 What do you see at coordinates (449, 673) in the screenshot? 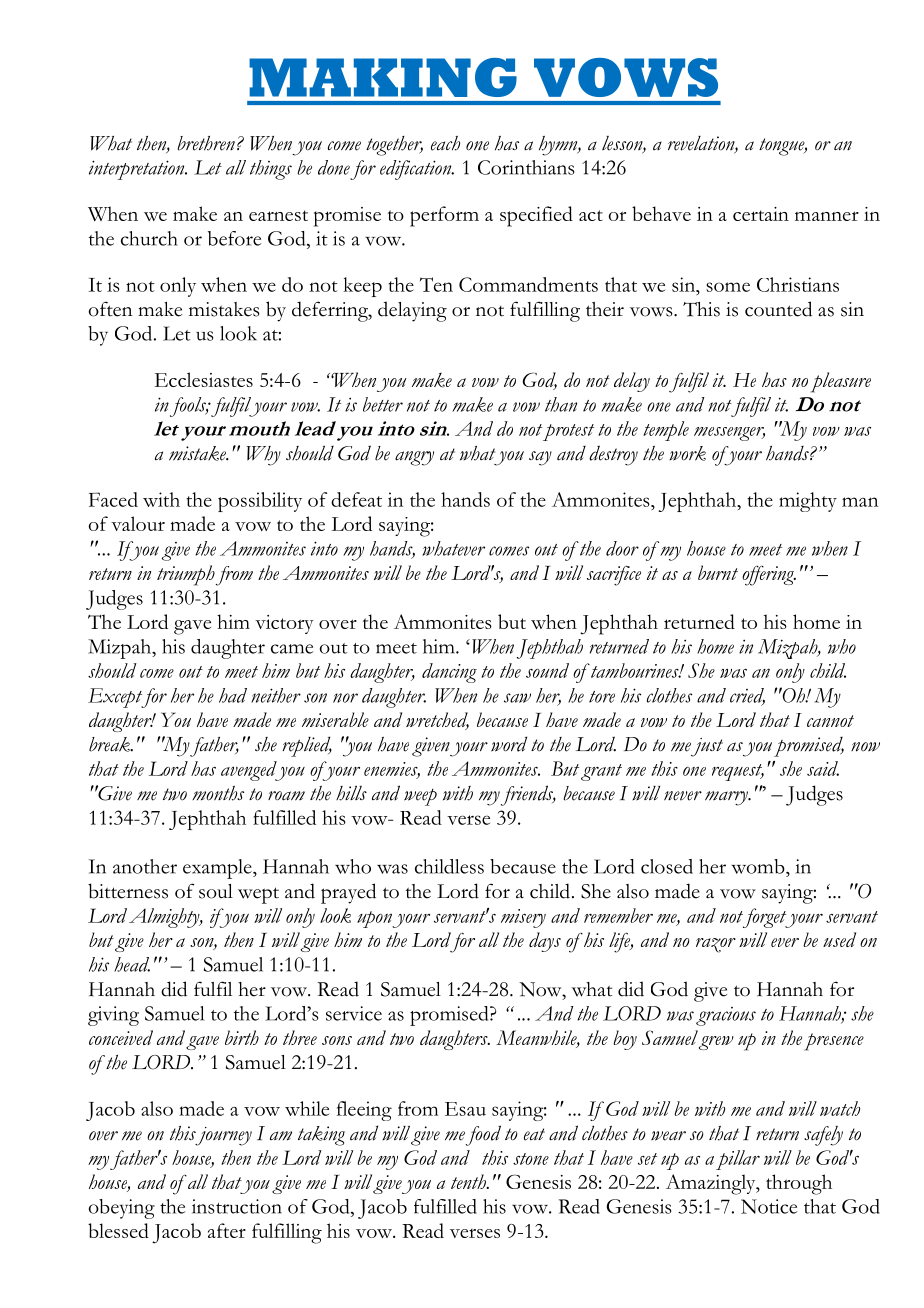
I see `dancing` at bounding box center [449, 673].
